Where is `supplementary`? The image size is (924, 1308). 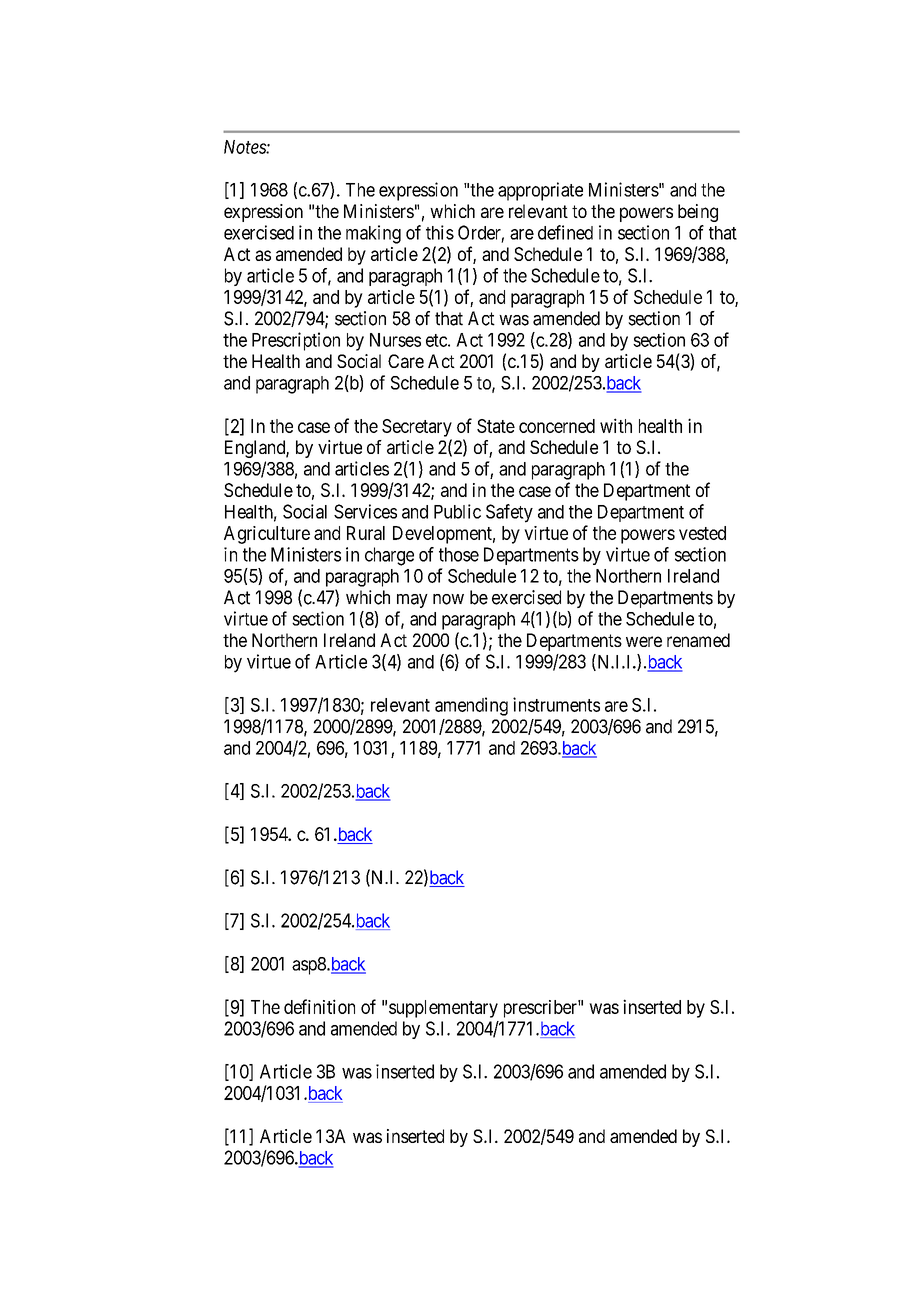
supplementary is located at coordinates (443, 1009).
